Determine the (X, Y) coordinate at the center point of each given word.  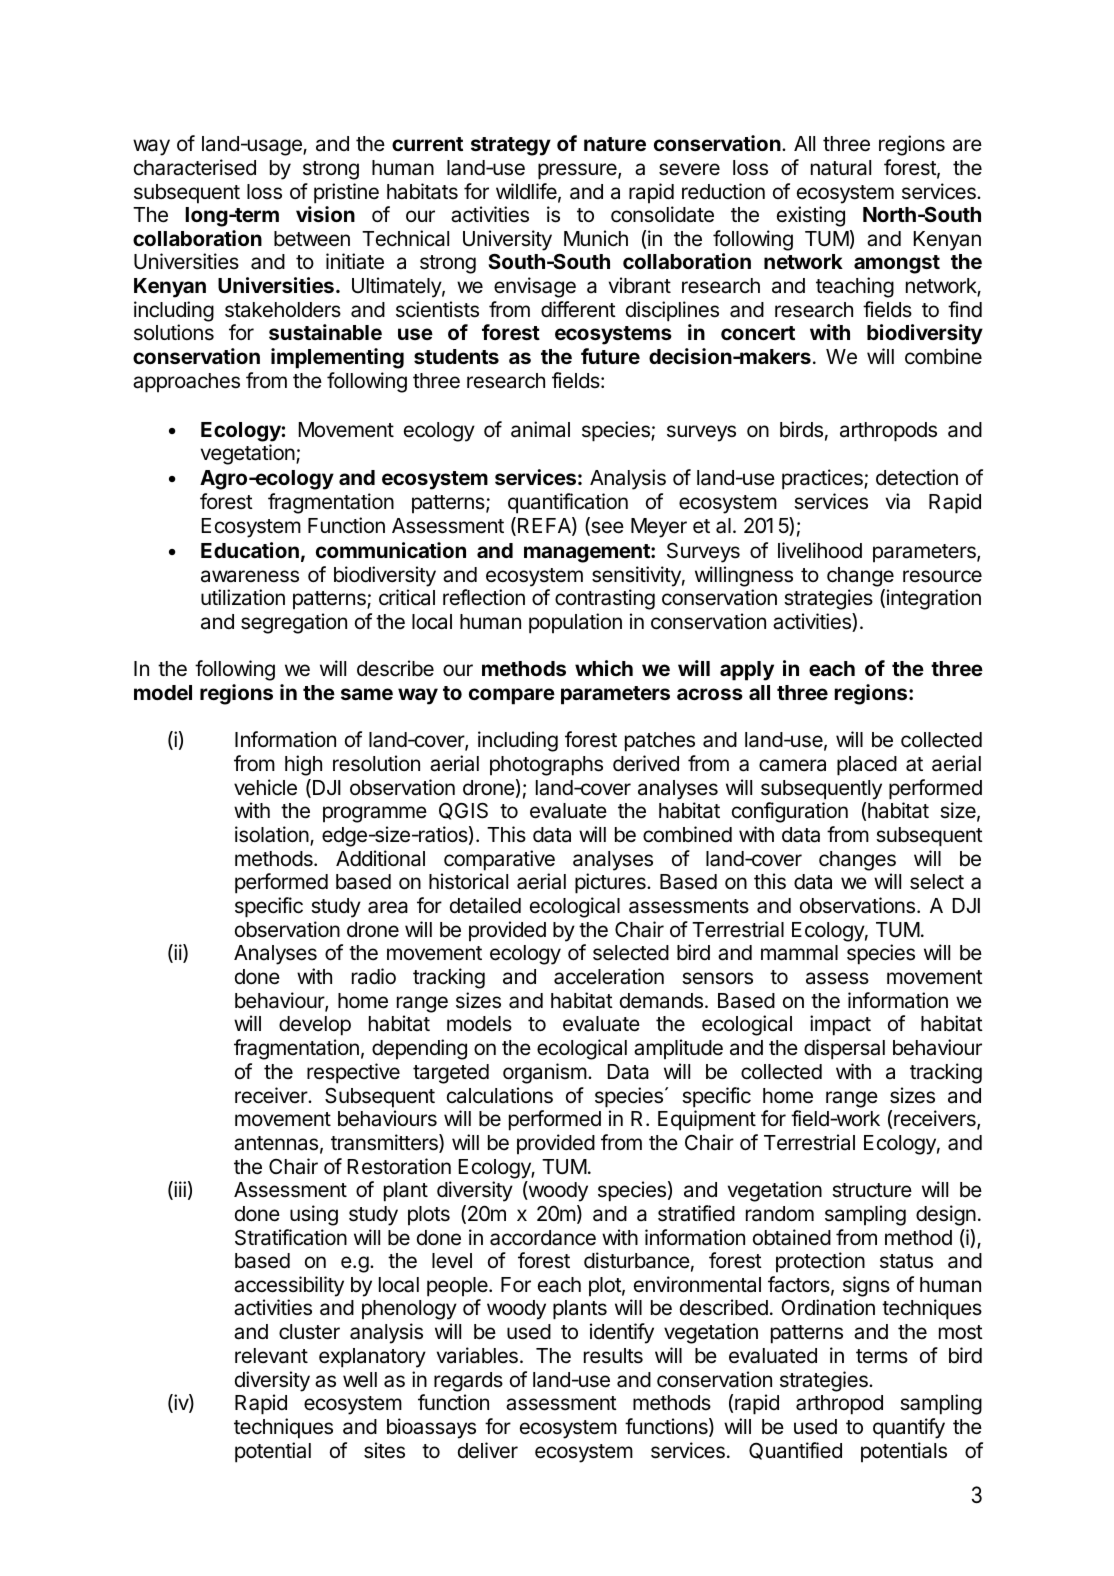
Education (250, 550)
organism (545, 1073)
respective (353, 1073)
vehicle (265, 787)
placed (867, 766)
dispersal (844, 1049)
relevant (271, 1356)
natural (841, 168)
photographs (546, 766)
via (898, 501)
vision (325, 214)
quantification (568, 503)
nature (615, 144)
